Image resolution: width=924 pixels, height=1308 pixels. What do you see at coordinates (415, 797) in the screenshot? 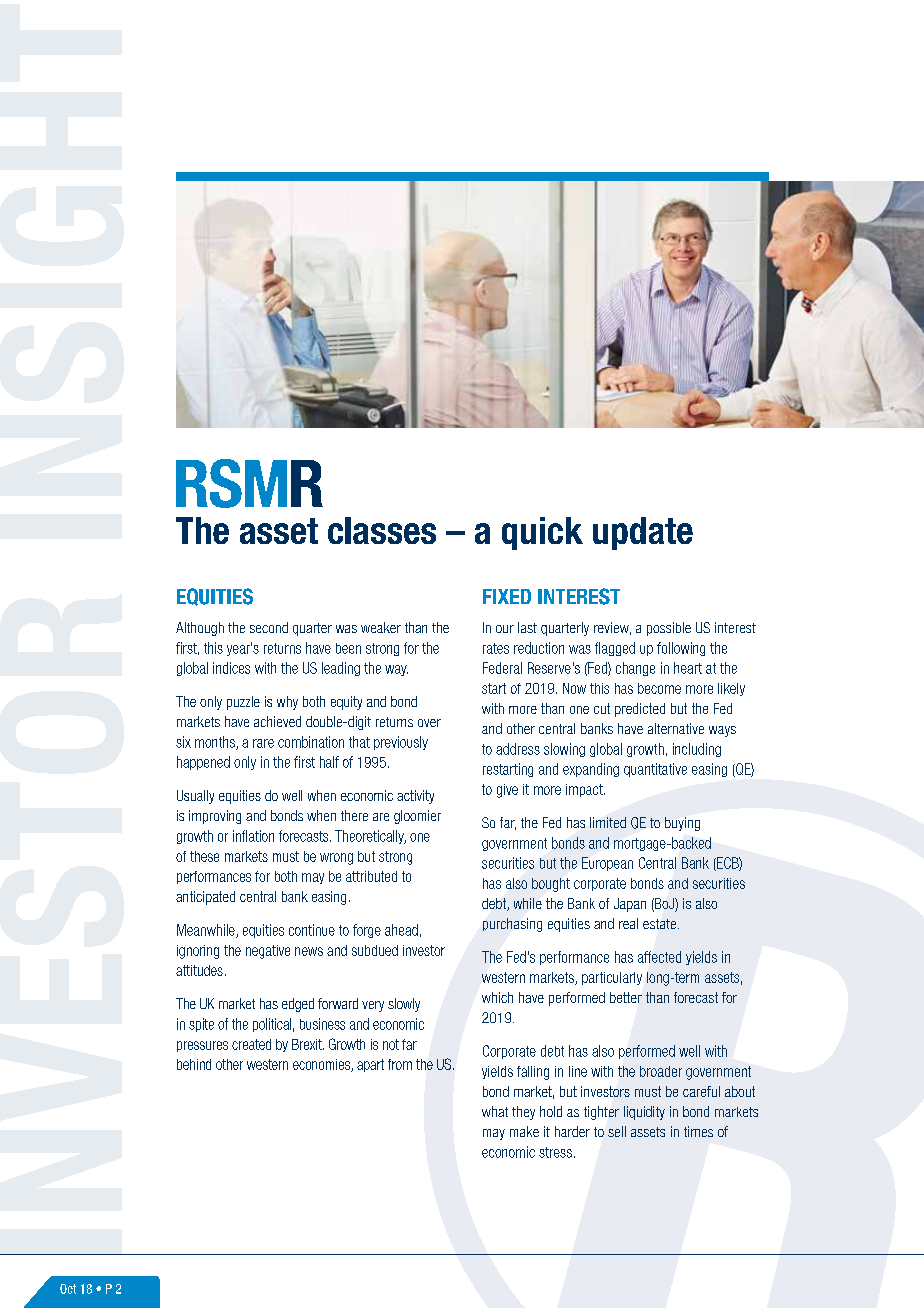
I see `activity` at bounding box center [415, 797].
